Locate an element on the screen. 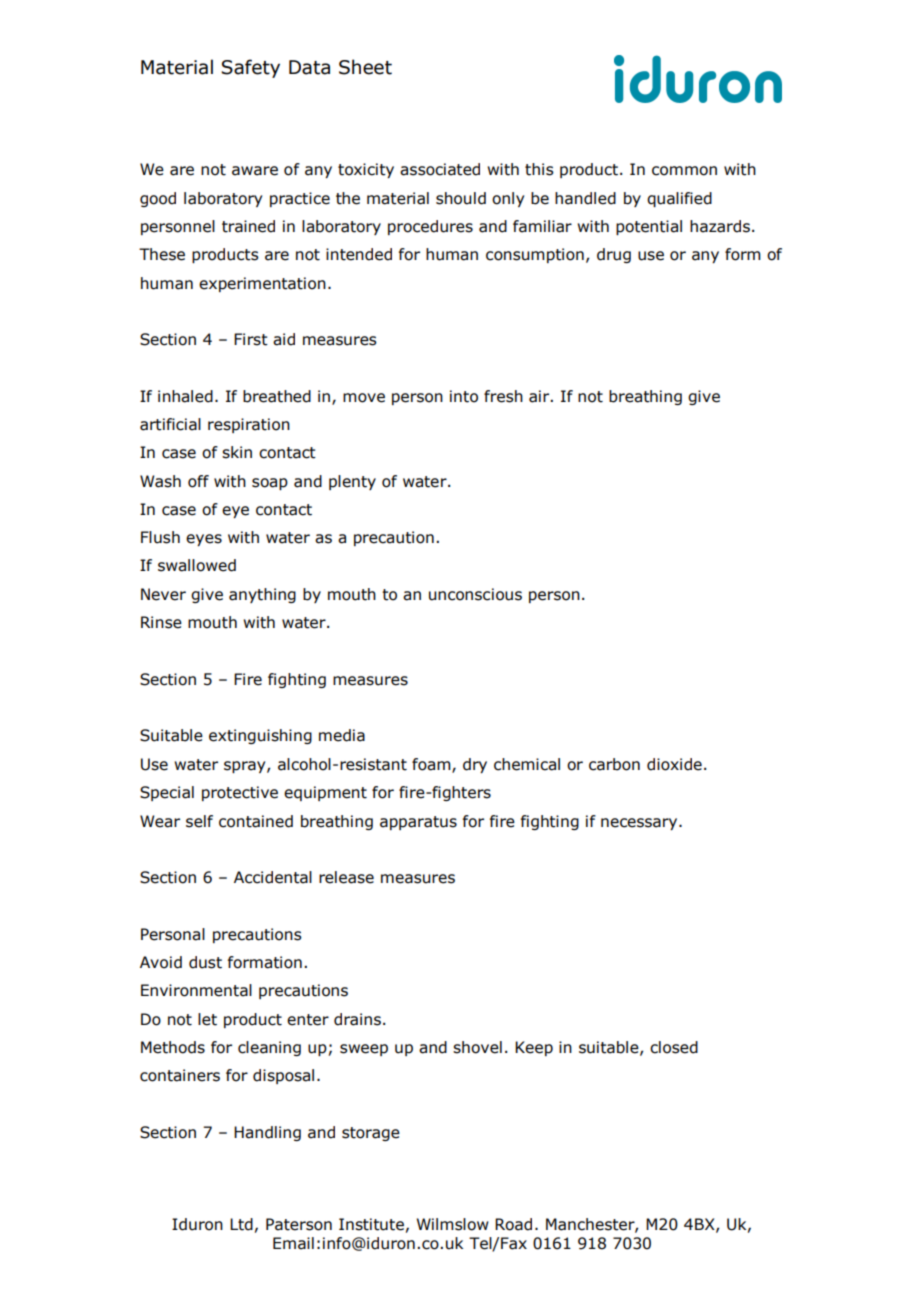 Image resolution: width=924 pixels, height=1307 pixels. necessary is located at coordinates (640, 824).
